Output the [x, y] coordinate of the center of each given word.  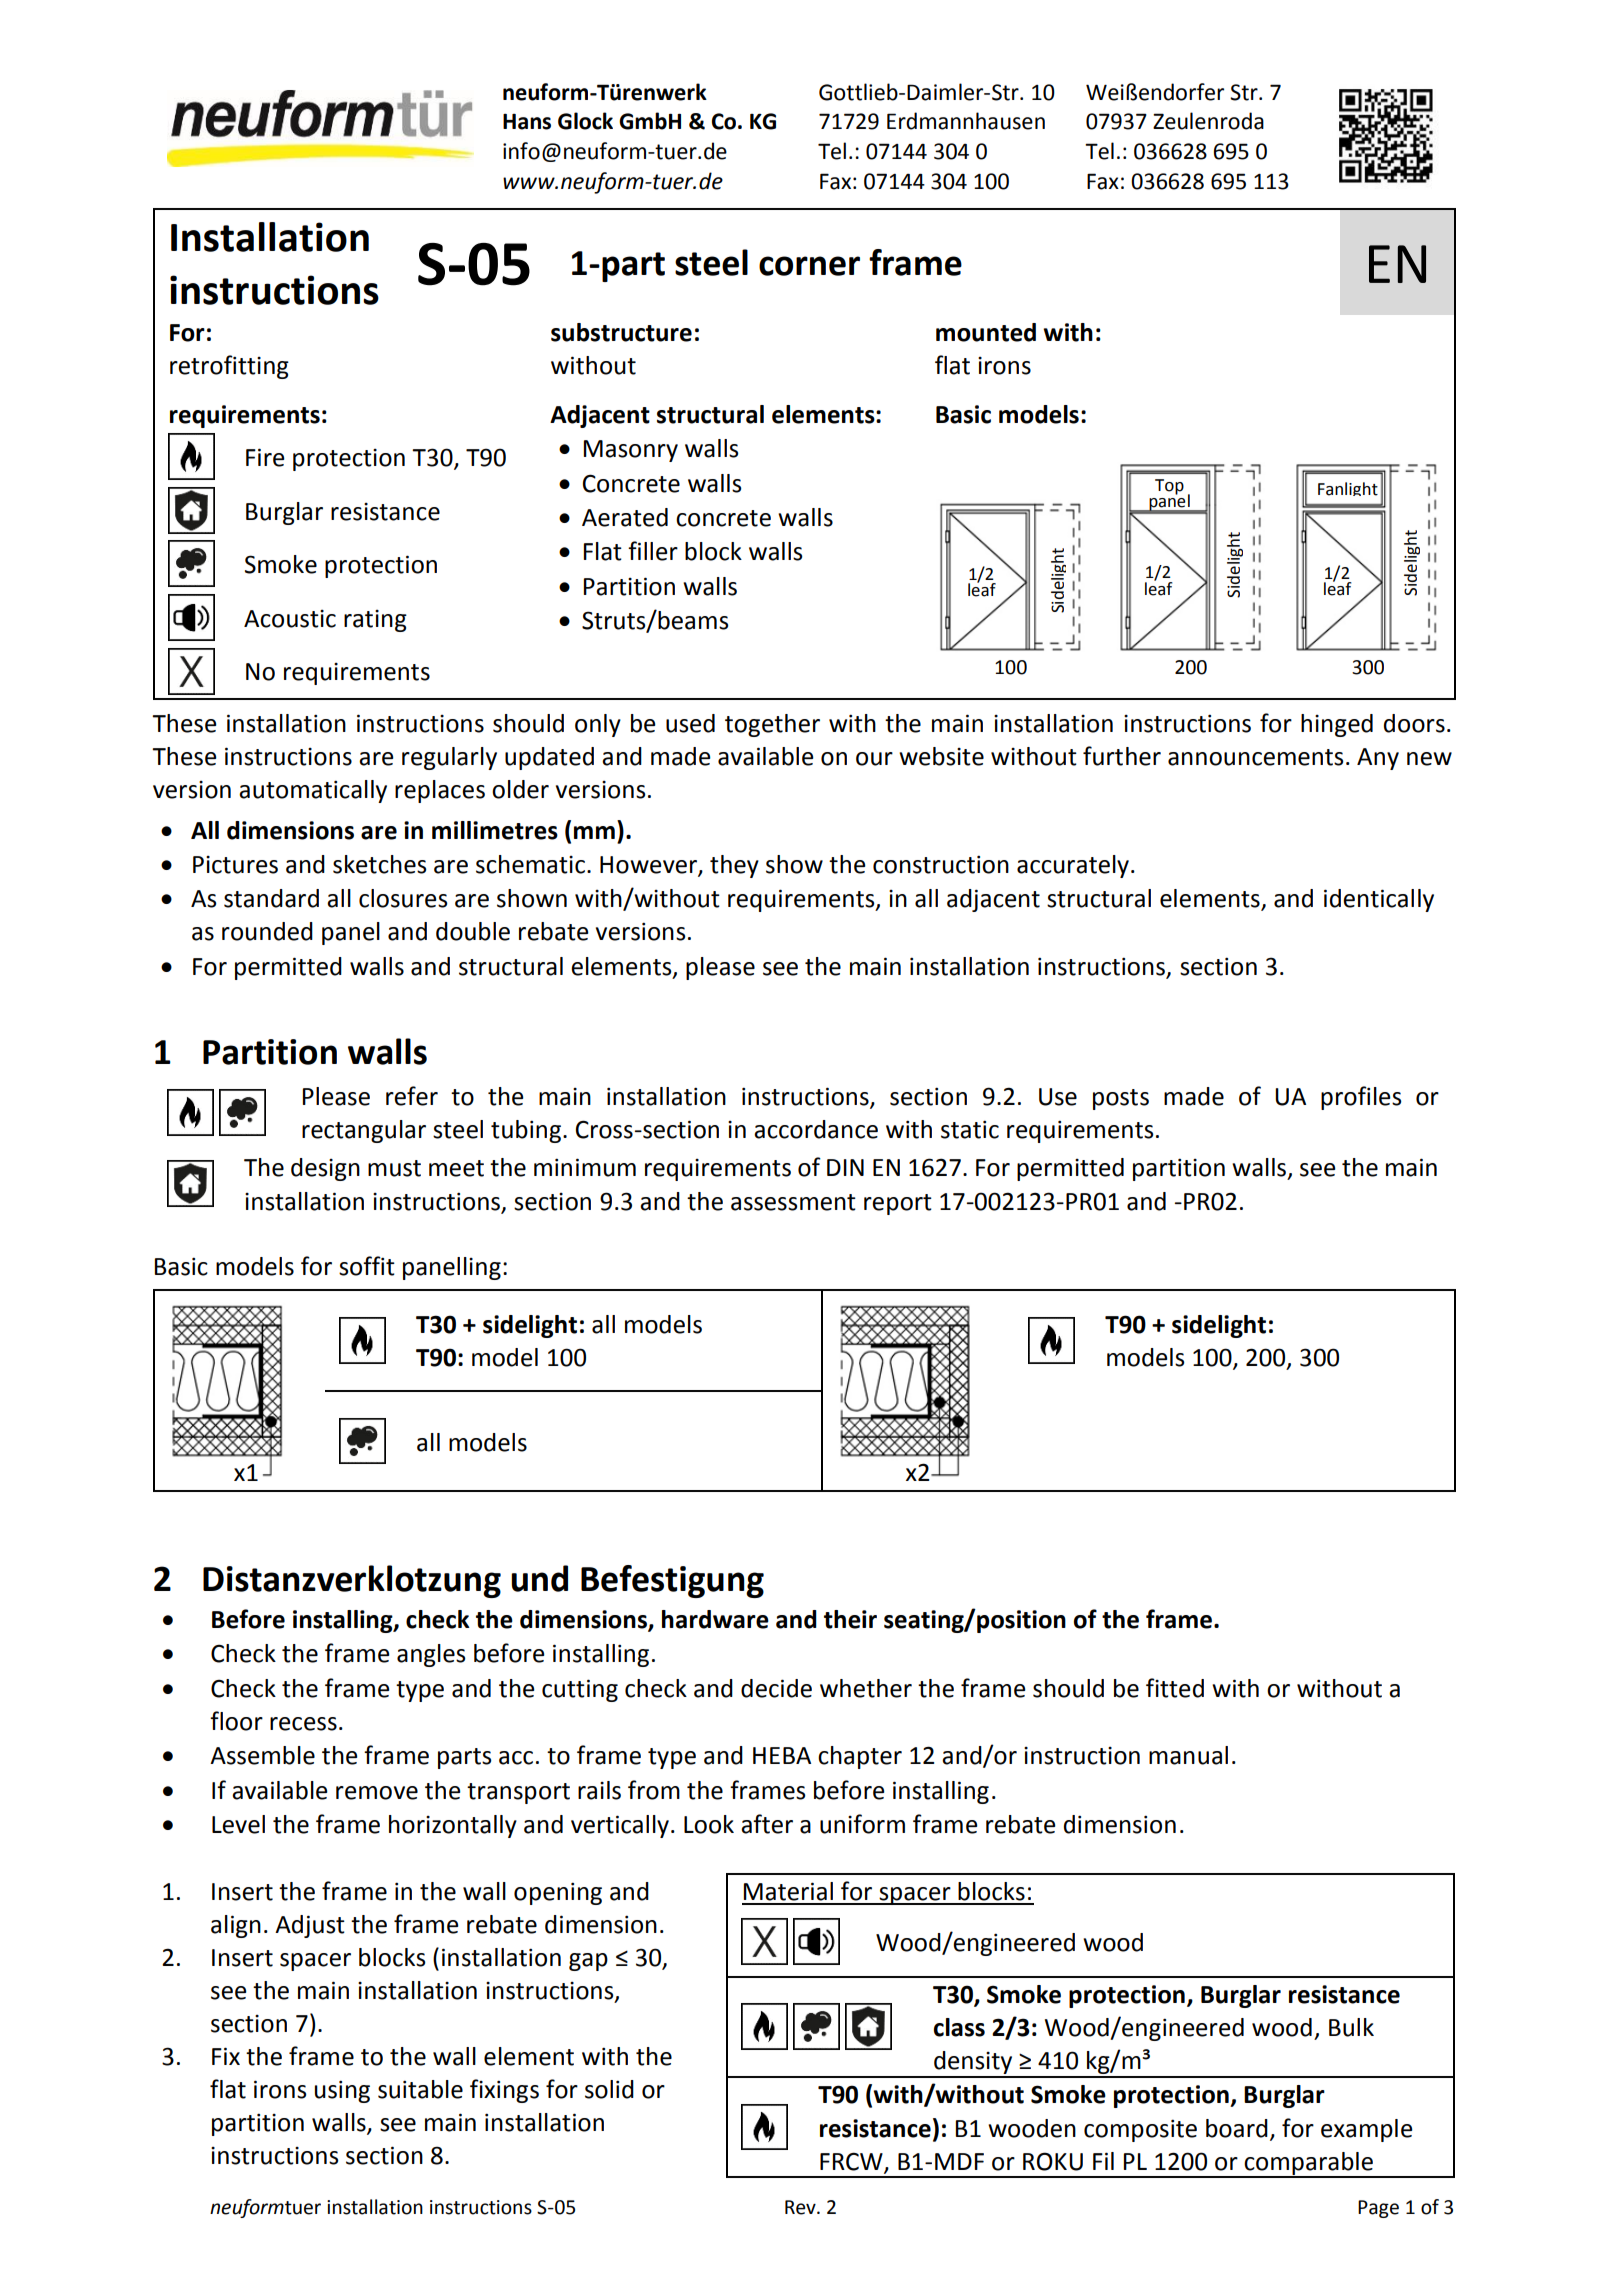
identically [1379, 900]
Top [1169, 487]
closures [403, 898]
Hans [527, 121]
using [342, 2091]
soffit [367, 1266]
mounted [986, 332]
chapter [860, 1757]
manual [1188, 1755]
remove [377, 1793]
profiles [1361, 1098]
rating [375, 621]
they [734, 866]
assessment [793, 1202]
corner [809, 266]
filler [653, 551]
